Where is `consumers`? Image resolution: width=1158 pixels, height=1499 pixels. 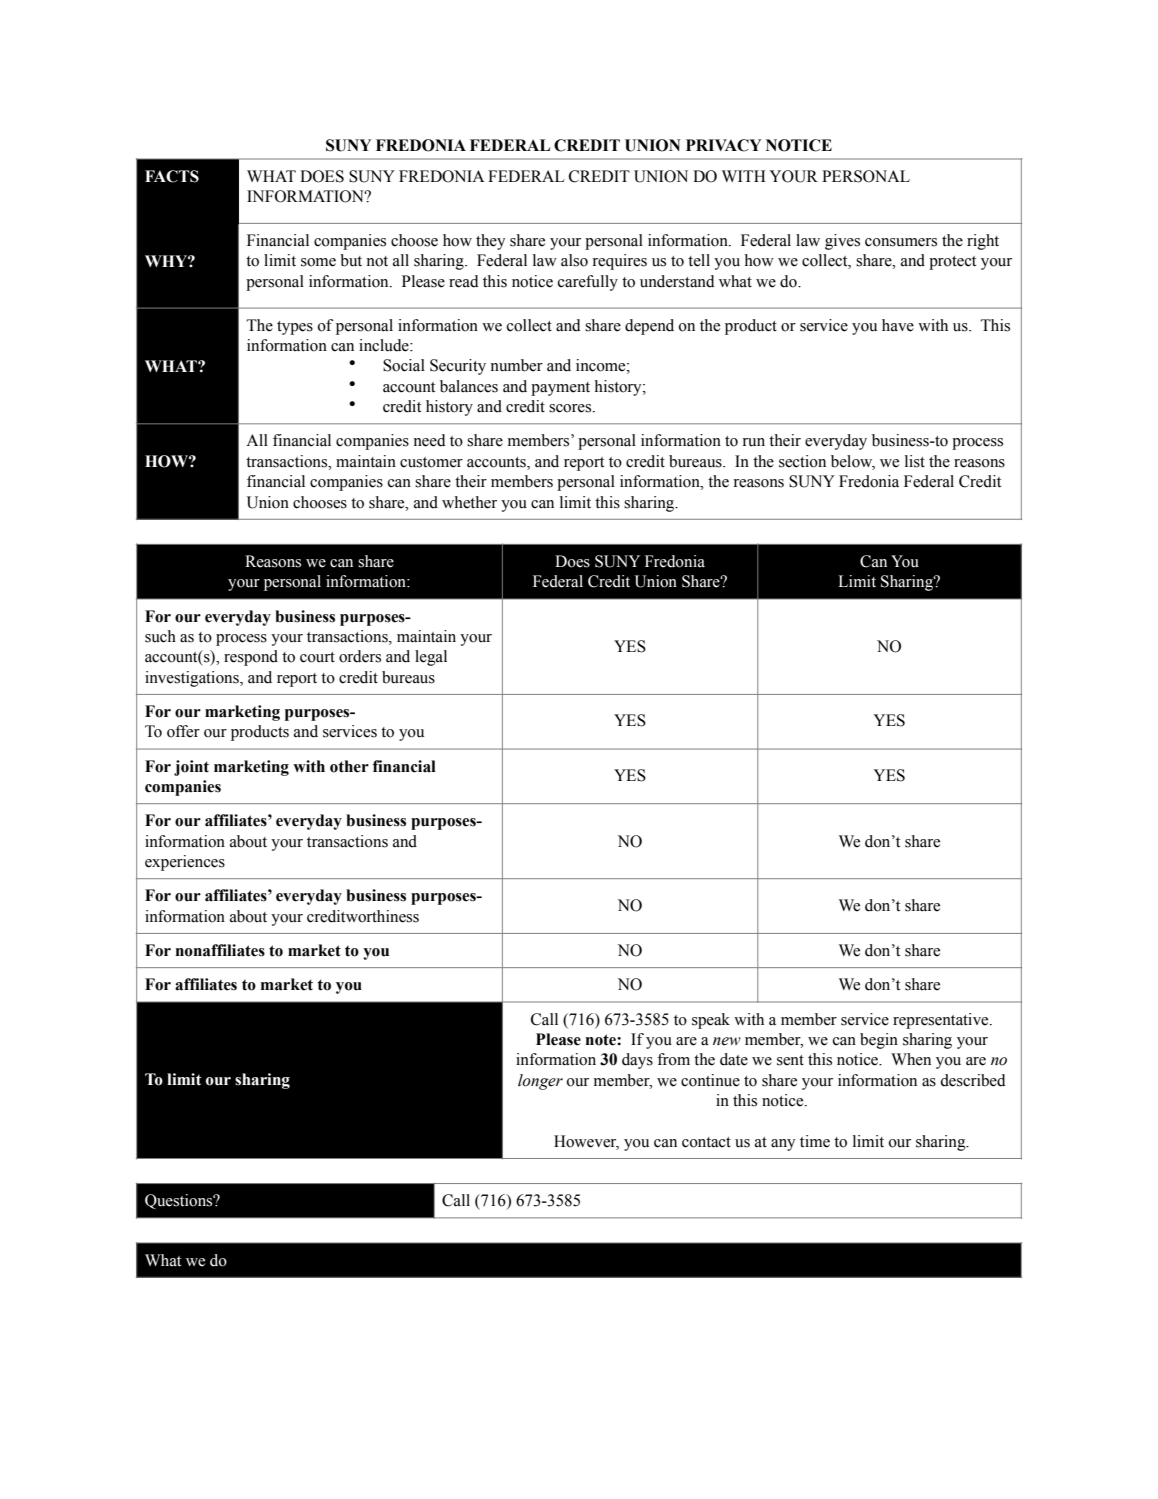
consumers is located at coordinates (901, 242).
